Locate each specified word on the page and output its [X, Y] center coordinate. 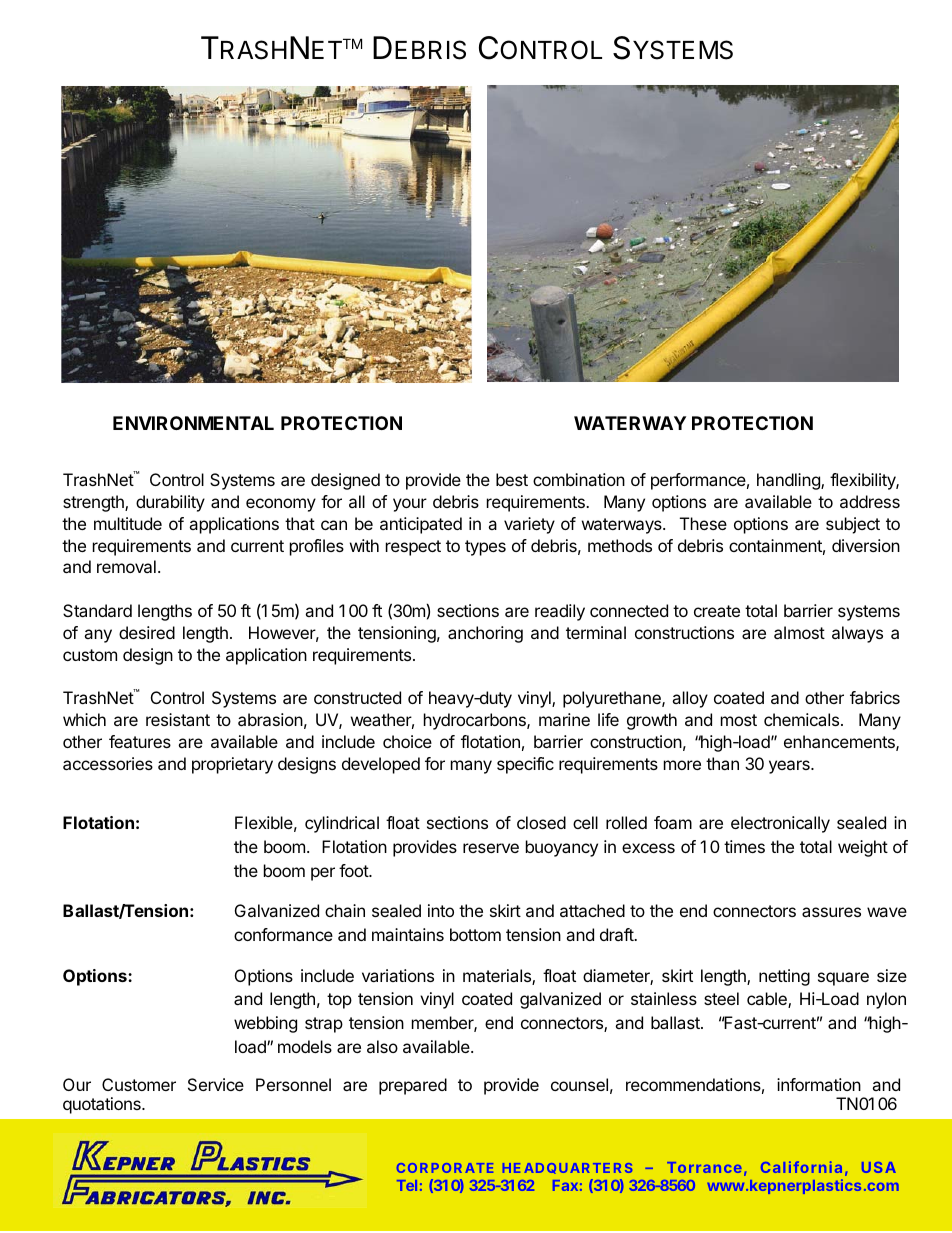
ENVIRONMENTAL [193, 423]
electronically [780, 824]
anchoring [485, 634]
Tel [407, 1185]
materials [498, 977]
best [512, 479]
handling [789, 481]
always [857, 634]
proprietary [232, 765]
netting [784, 977]
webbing [265, 1024]
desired [147, 632]
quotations [103, 1105]
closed [541, 822]
